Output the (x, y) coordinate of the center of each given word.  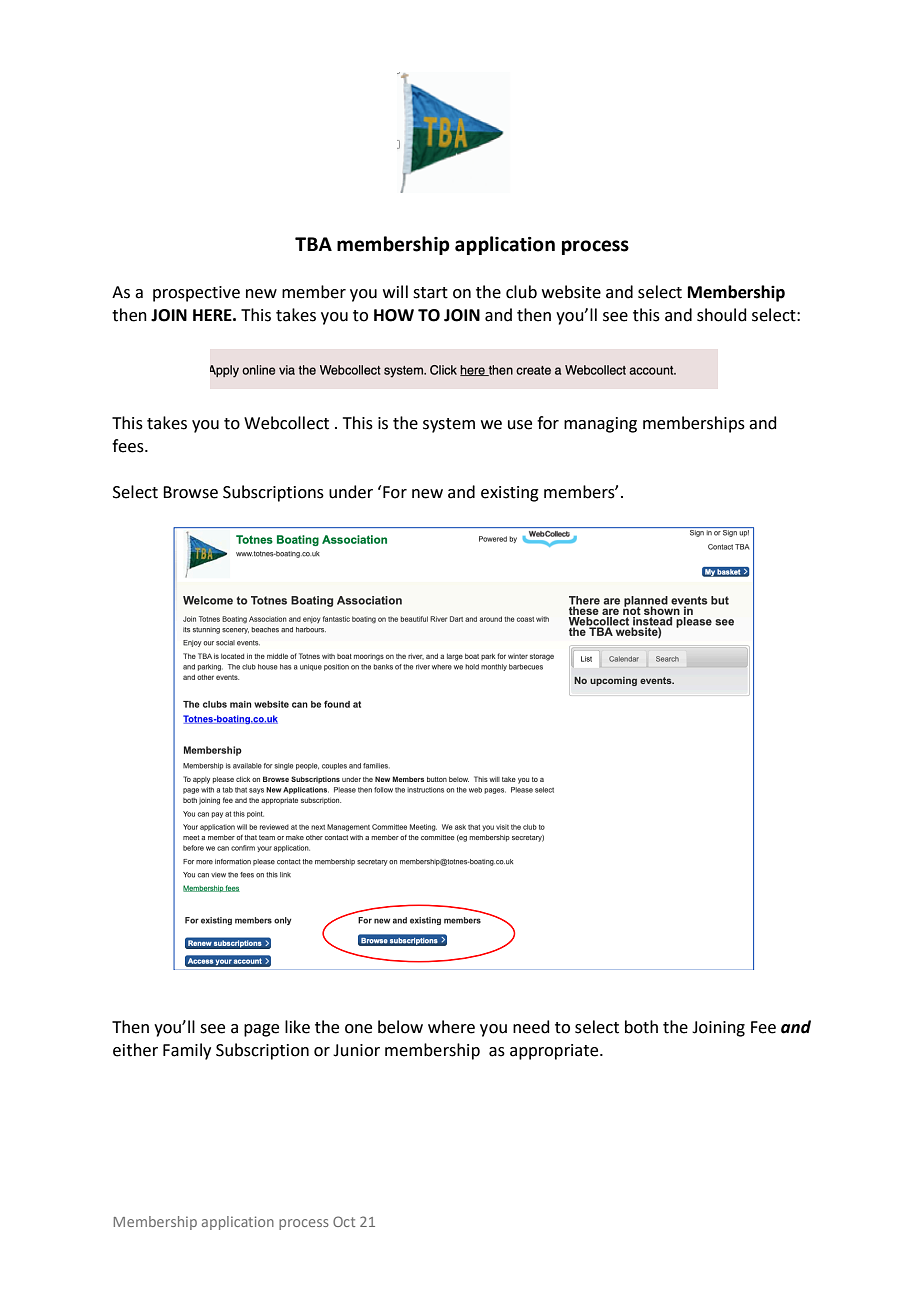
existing (510, 494)
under (351, 492)
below (400, 1027)
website (571, 292)
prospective (196, 294)
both (641, 1027)
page (261, 1030)
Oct (344, 1221)
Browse (190, 492)
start (430, 293)
